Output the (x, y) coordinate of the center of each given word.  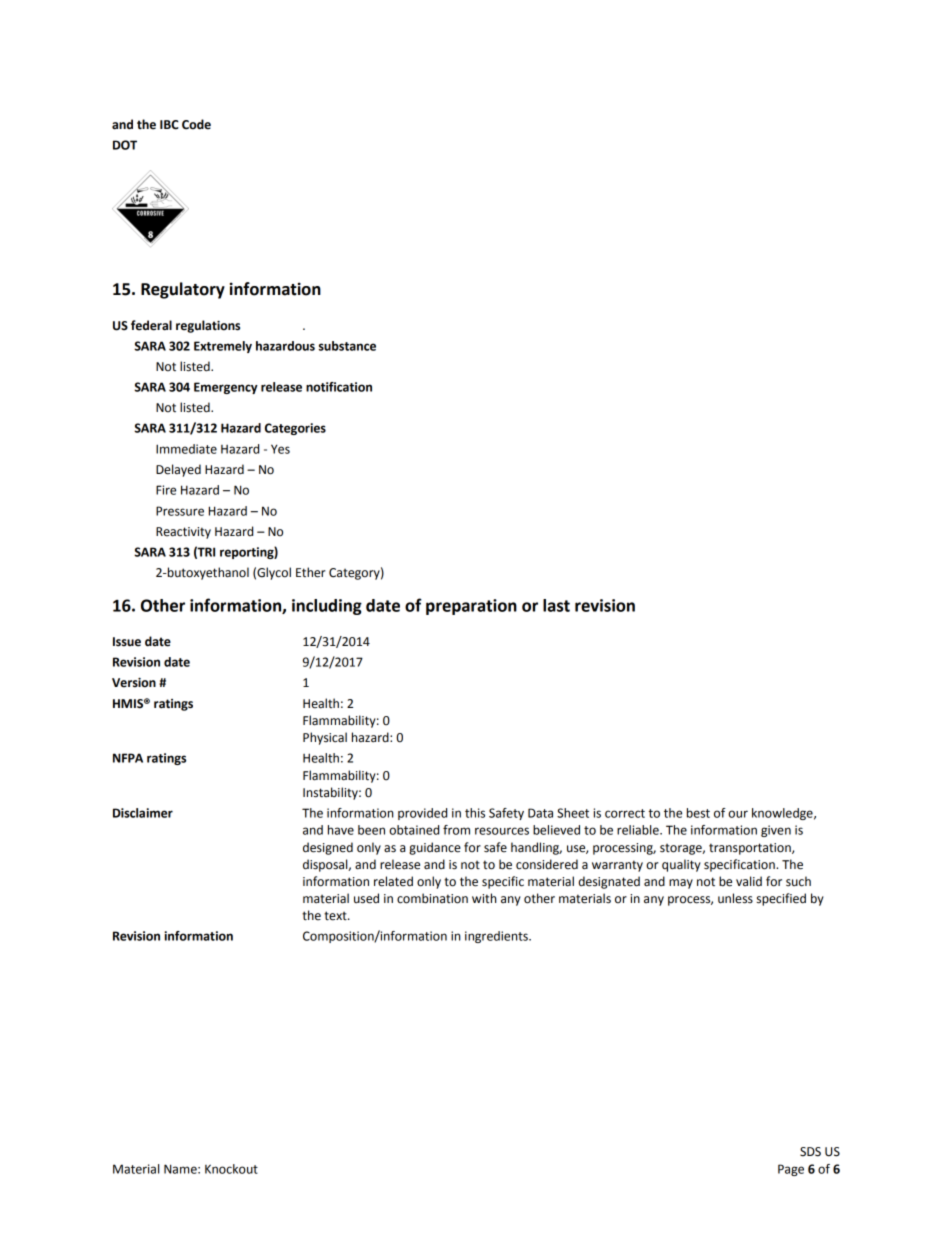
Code (196, 124)
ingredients (497, 937)
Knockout (231, 1169)
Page (791, 1170)
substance (347, 346)
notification (339, 387)
